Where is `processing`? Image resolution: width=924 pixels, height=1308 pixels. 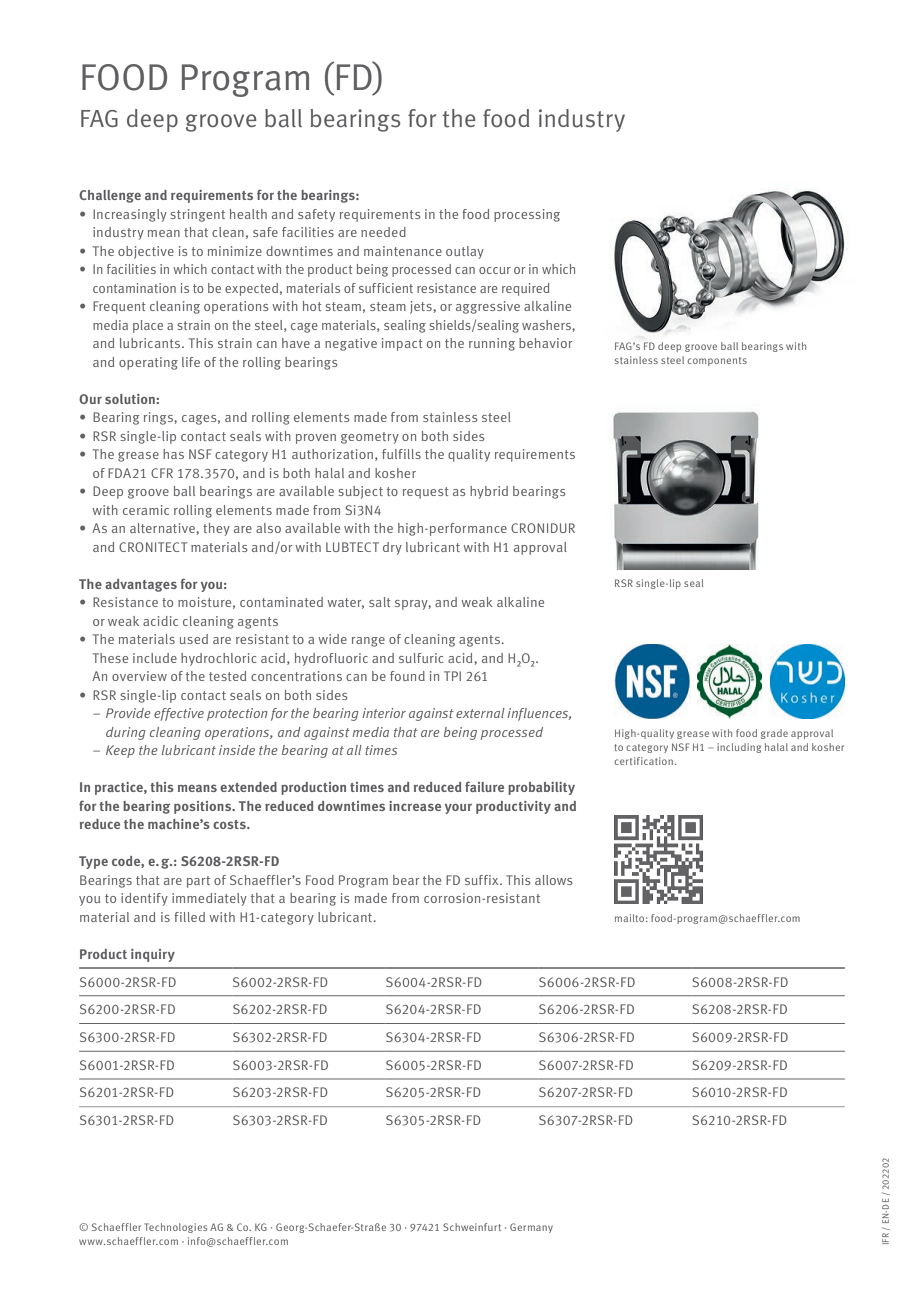 processing is located at coordinates (527, 215).
